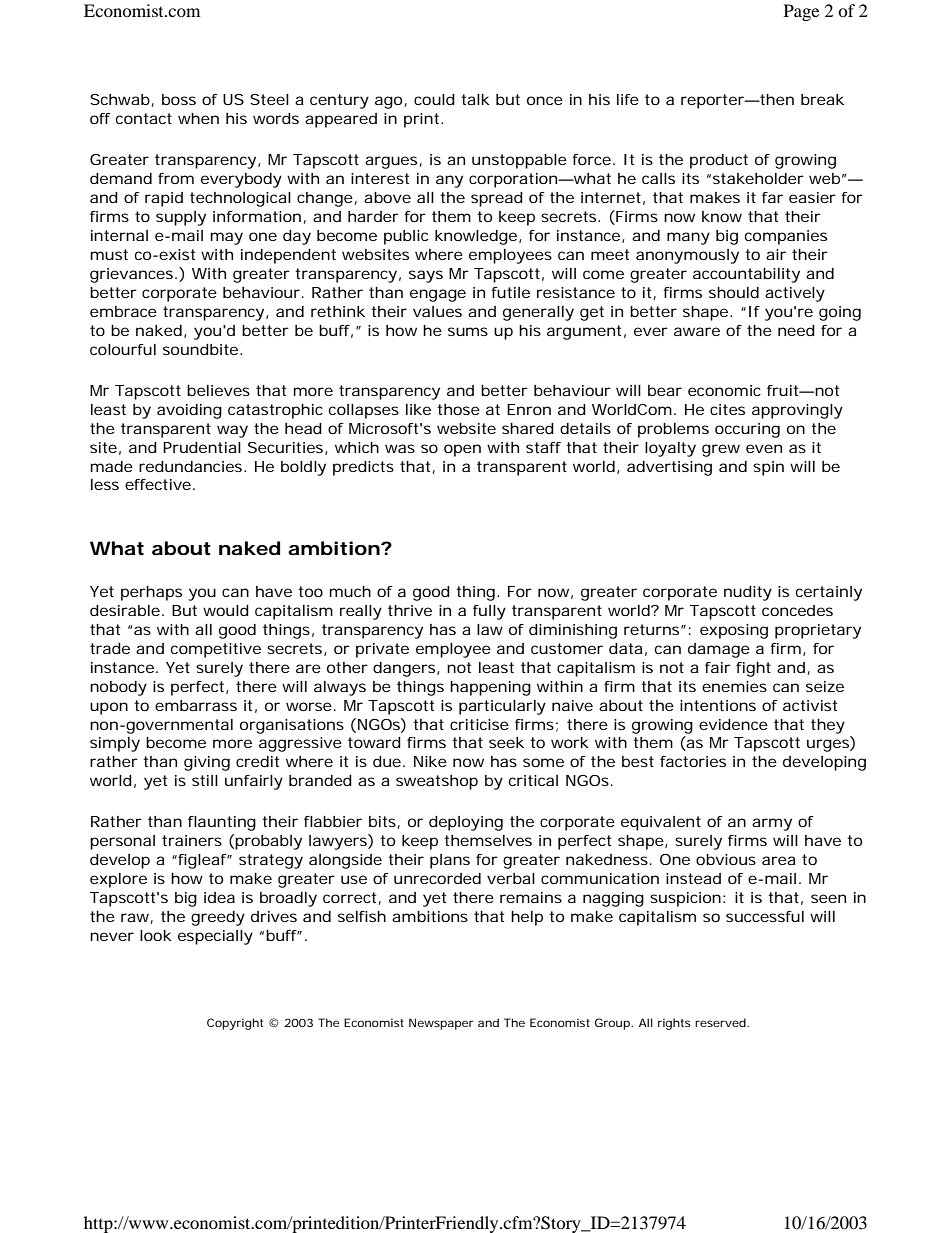 The image size is (952, 1233). What do you see at coordinates (133, 275) in the image?
I see `grievances` at bounding box center [133, 275].
